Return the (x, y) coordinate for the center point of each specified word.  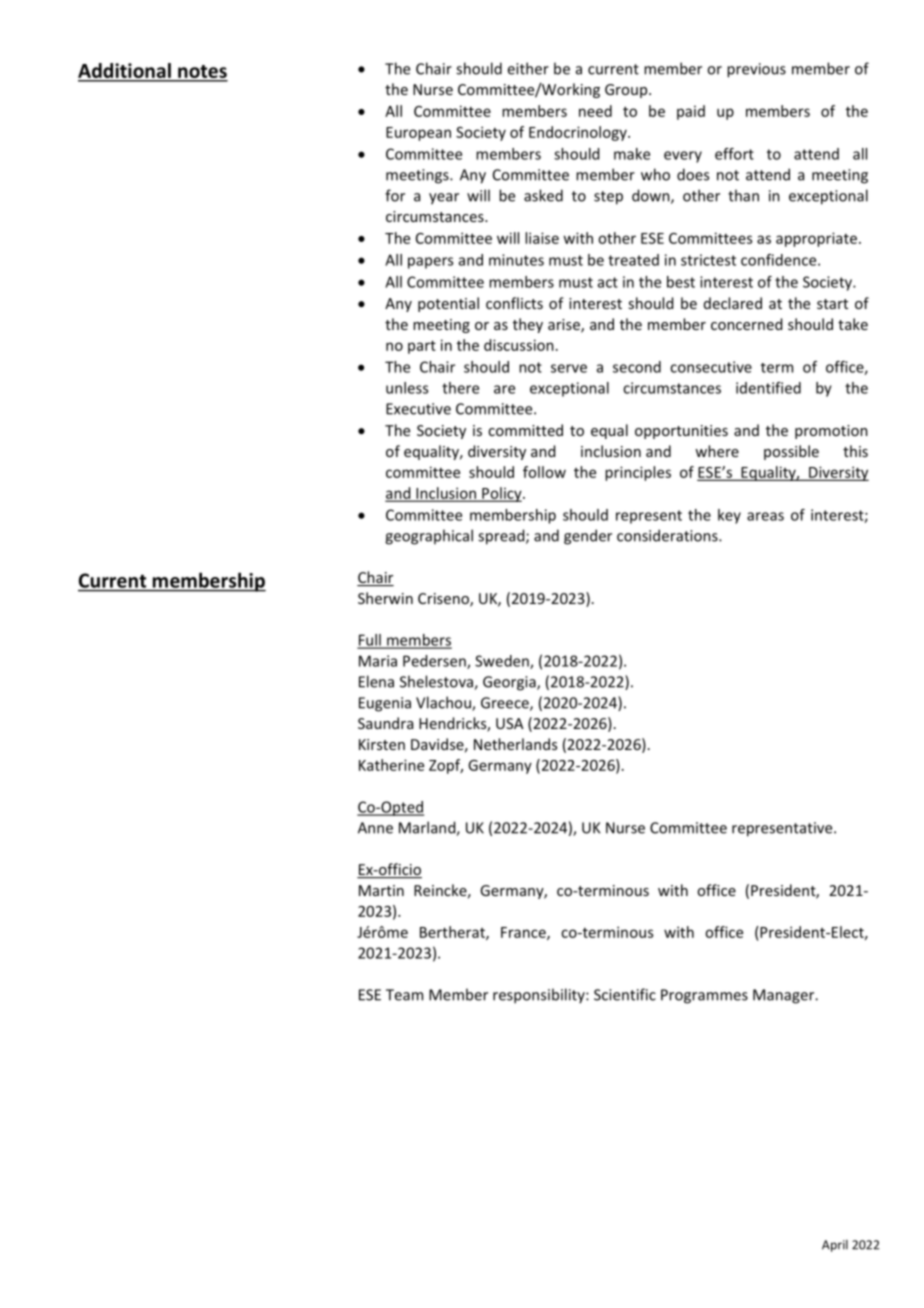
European (418, 134)
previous (756, 70)
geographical (429, 537)
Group (627, 91)
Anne (375, 828)
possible (791, 452)
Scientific (625, 994)
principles (638, 473)
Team (404, 995)
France (524, 933)
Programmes (704, 996)
